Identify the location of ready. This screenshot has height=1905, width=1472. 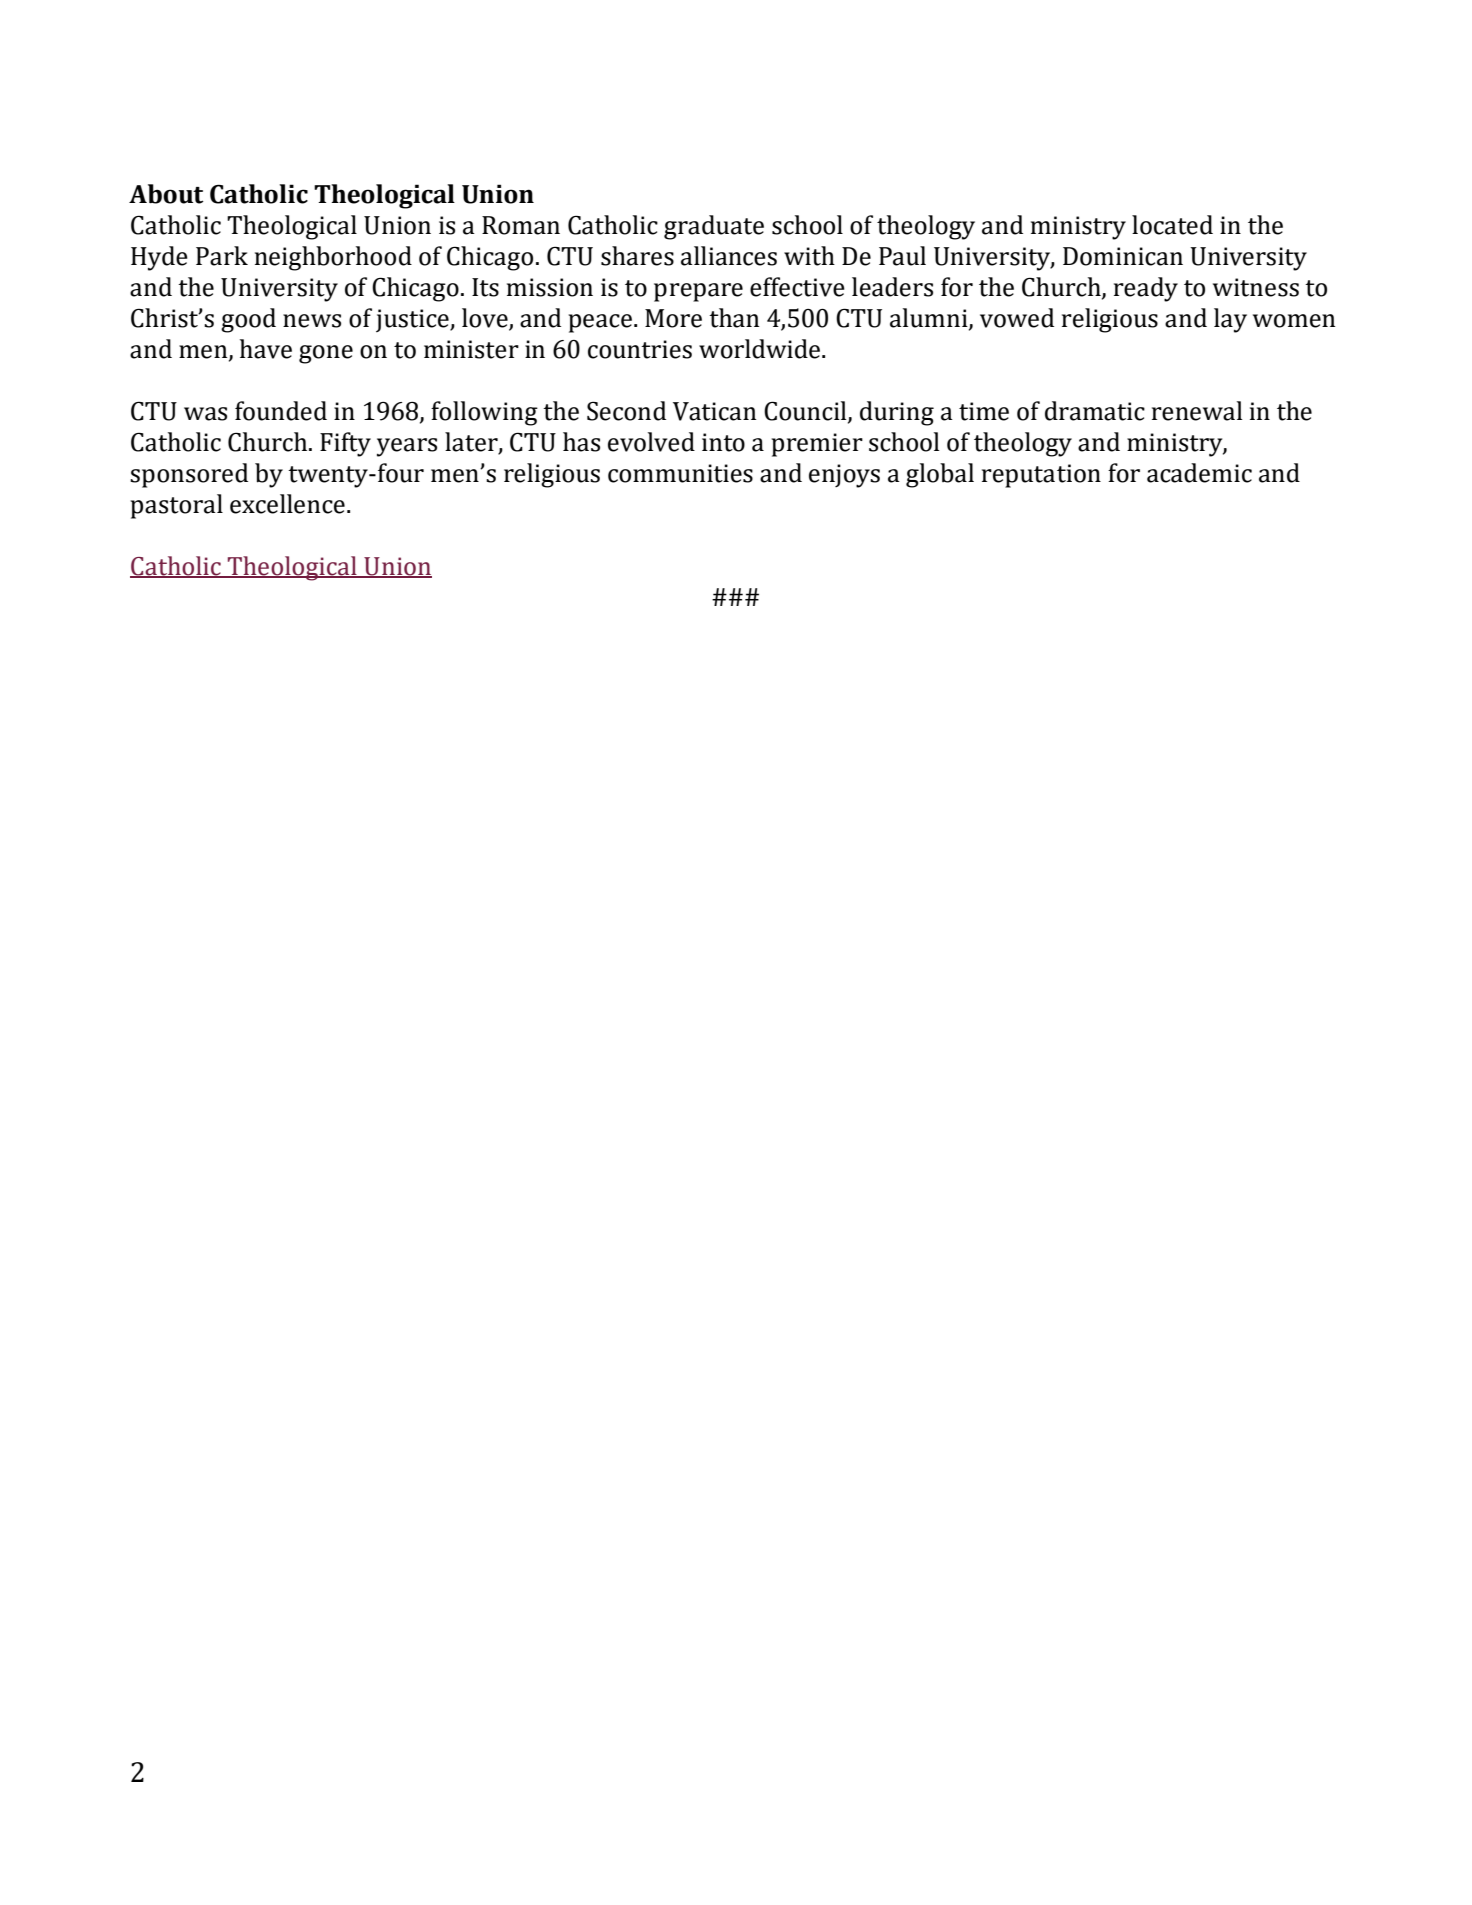
(1146, 289).
